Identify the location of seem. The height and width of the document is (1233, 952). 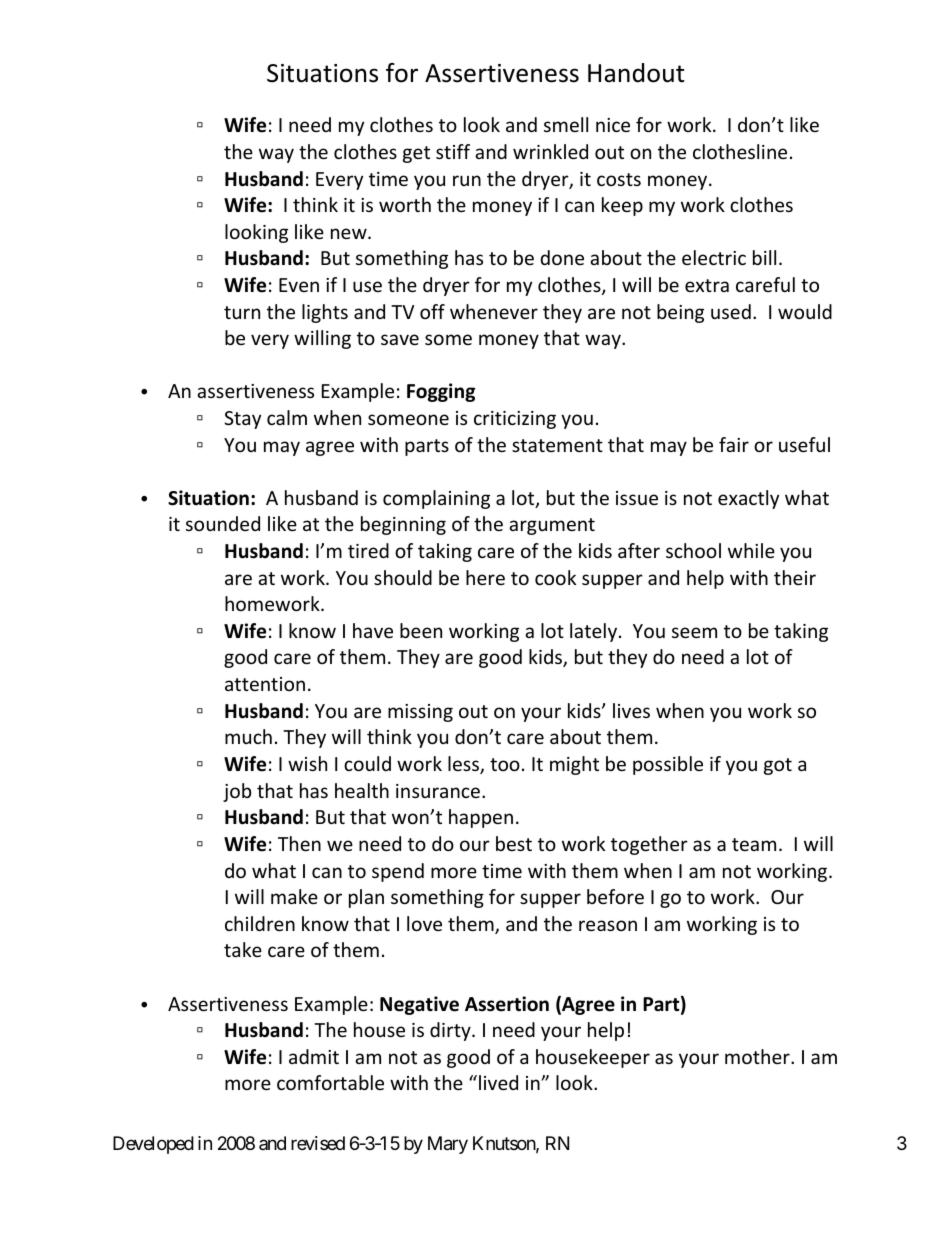
(694, 632).
